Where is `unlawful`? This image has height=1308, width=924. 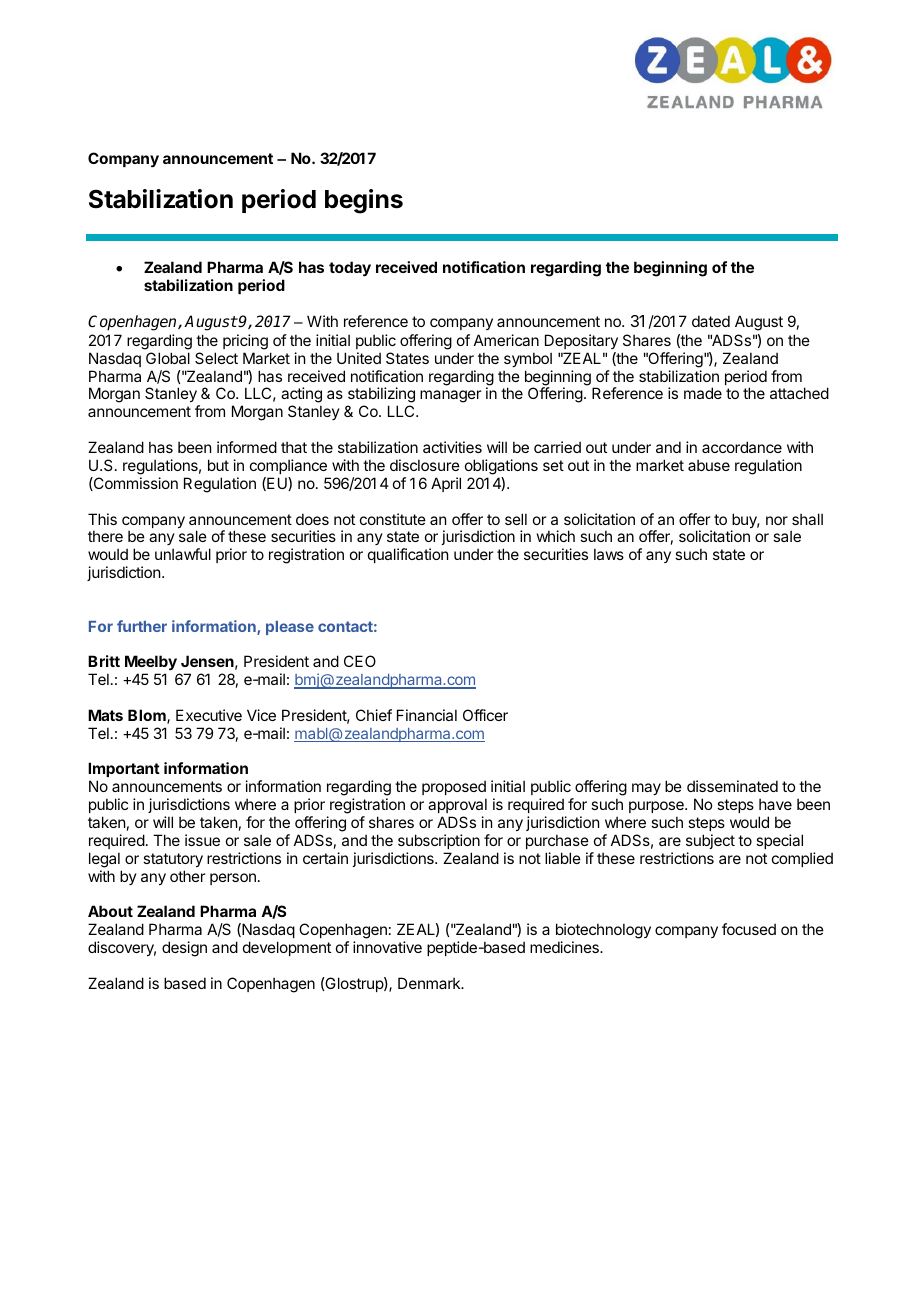 unlawful is located at coordinates (183, 554).
